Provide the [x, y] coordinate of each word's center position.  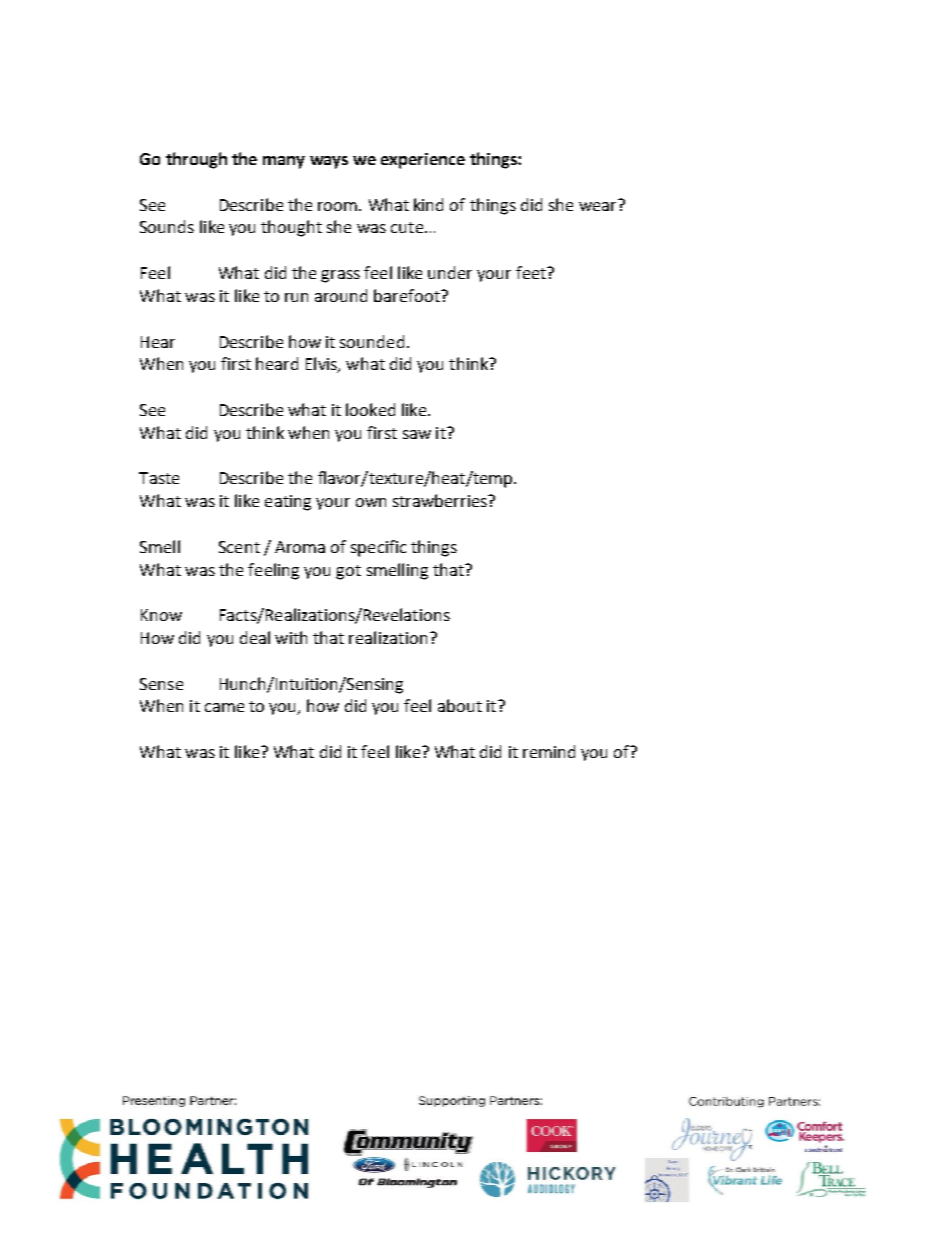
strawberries [441, 500]
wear [599, 205]
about [460, 705]
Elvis [322, 365]
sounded [372, 341]
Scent [239, 547]
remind [549, 751]
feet [532, 272]
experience [423, 161]
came [224, 707]
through [196, 160]
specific [378, 548]
